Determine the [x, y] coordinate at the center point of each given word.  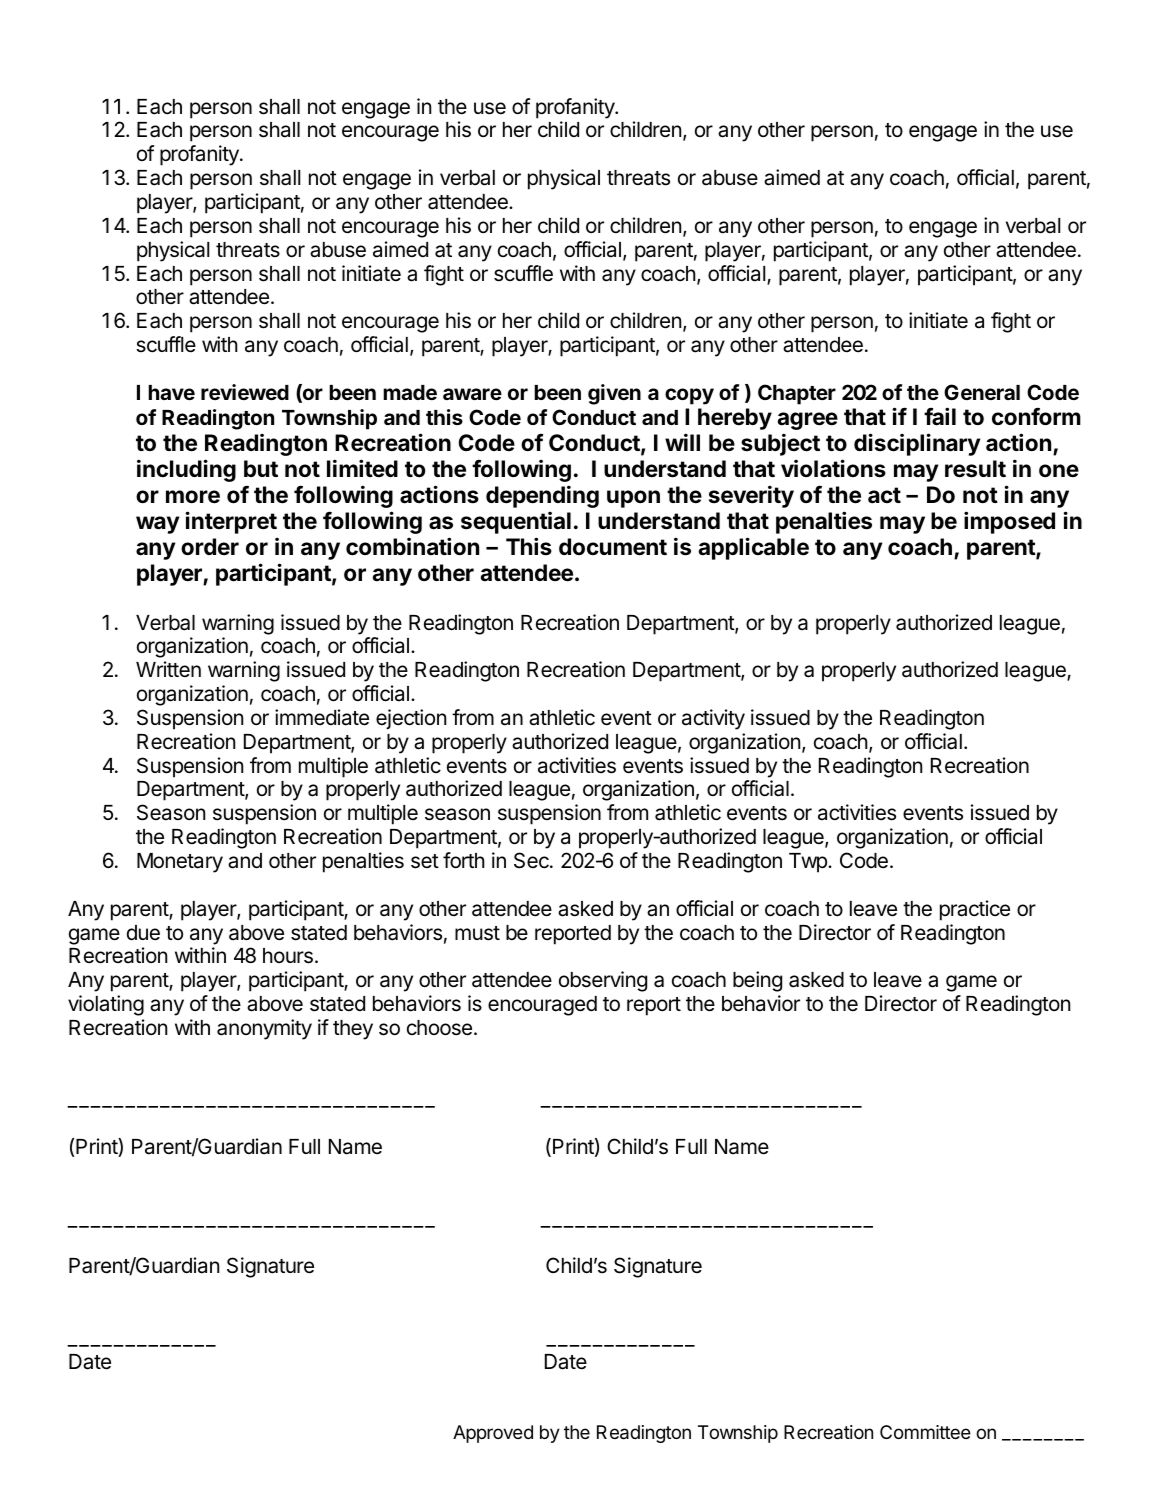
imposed [1009, 522]
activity [713, 719]
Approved [493, 1434]
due [143, 933]
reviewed [245, 392]
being [757, 981]
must [477, 933]
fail [940, 416]
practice [975, 910]
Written [168, 669]
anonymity [264, 1029]
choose [439, 1028]
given [614, 394]
